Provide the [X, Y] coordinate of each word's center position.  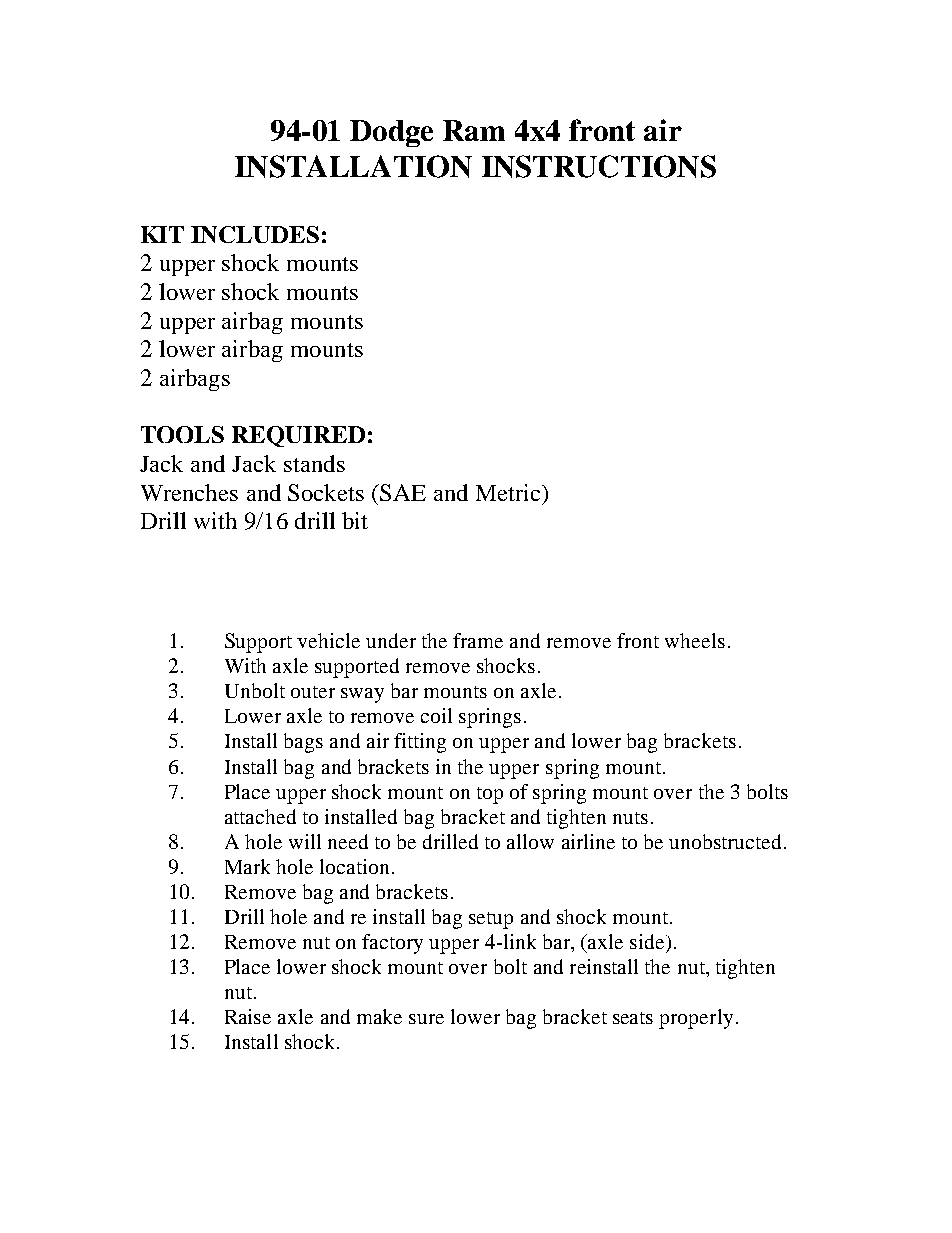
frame [478, 640]
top [490, 795]
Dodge [391, 133]
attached [260, 816]
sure [426, 1019]
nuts [630, 818]
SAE [402, 492]
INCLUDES [255, 234]
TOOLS [182, 434]
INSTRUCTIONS [599, 166]
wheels [695, 640]
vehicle [328, 640]
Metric [509, 492]
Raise [248, 1016]
